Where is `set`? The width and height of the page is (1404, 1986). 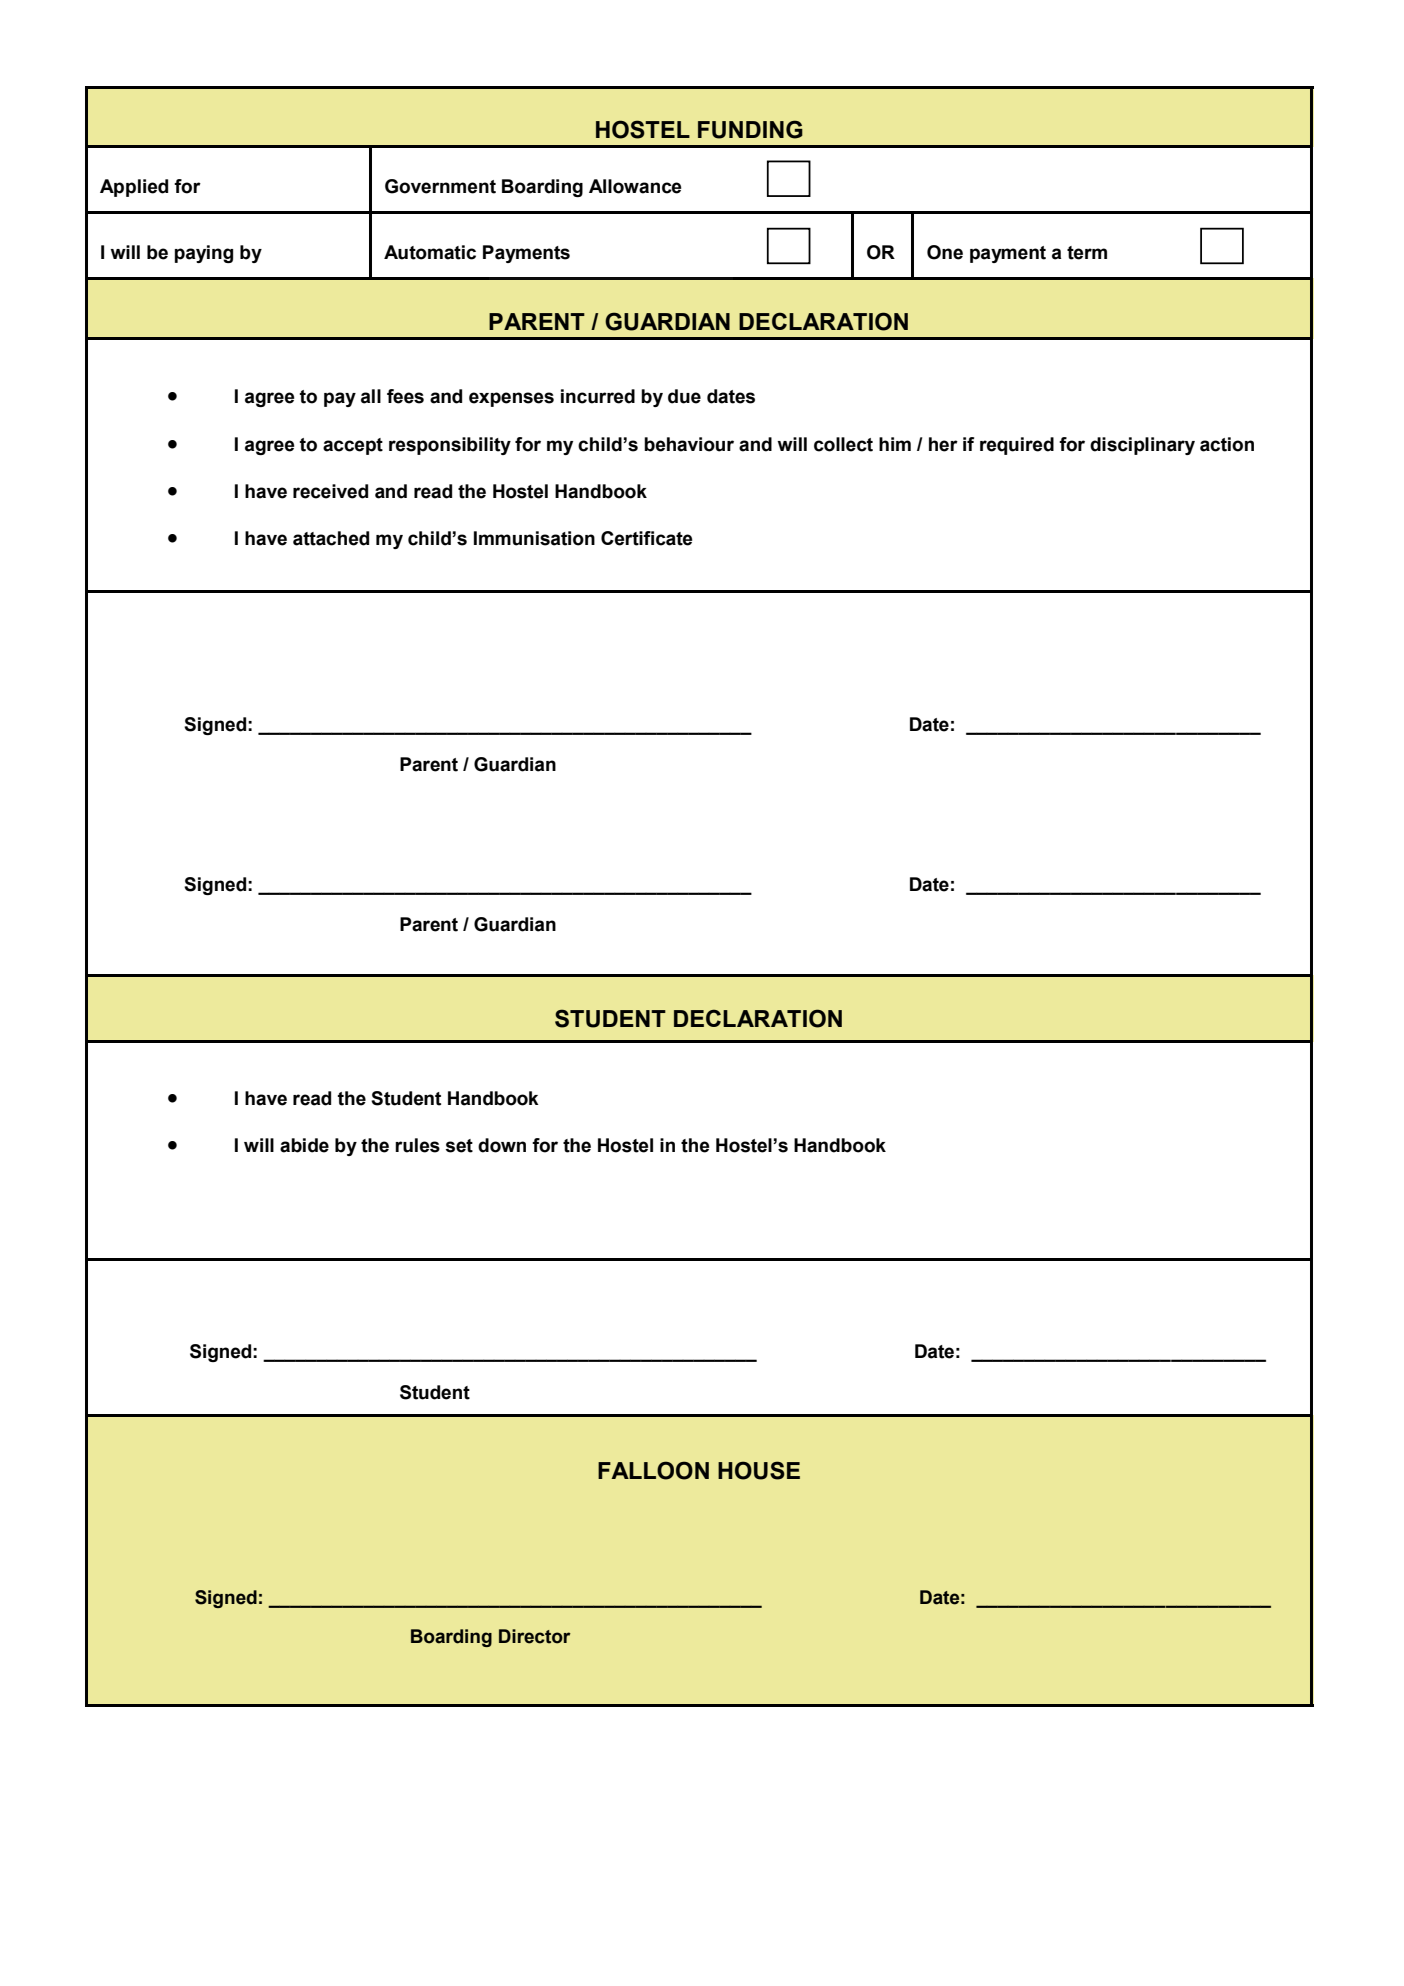 set is located at coordinates (459, 1146).
